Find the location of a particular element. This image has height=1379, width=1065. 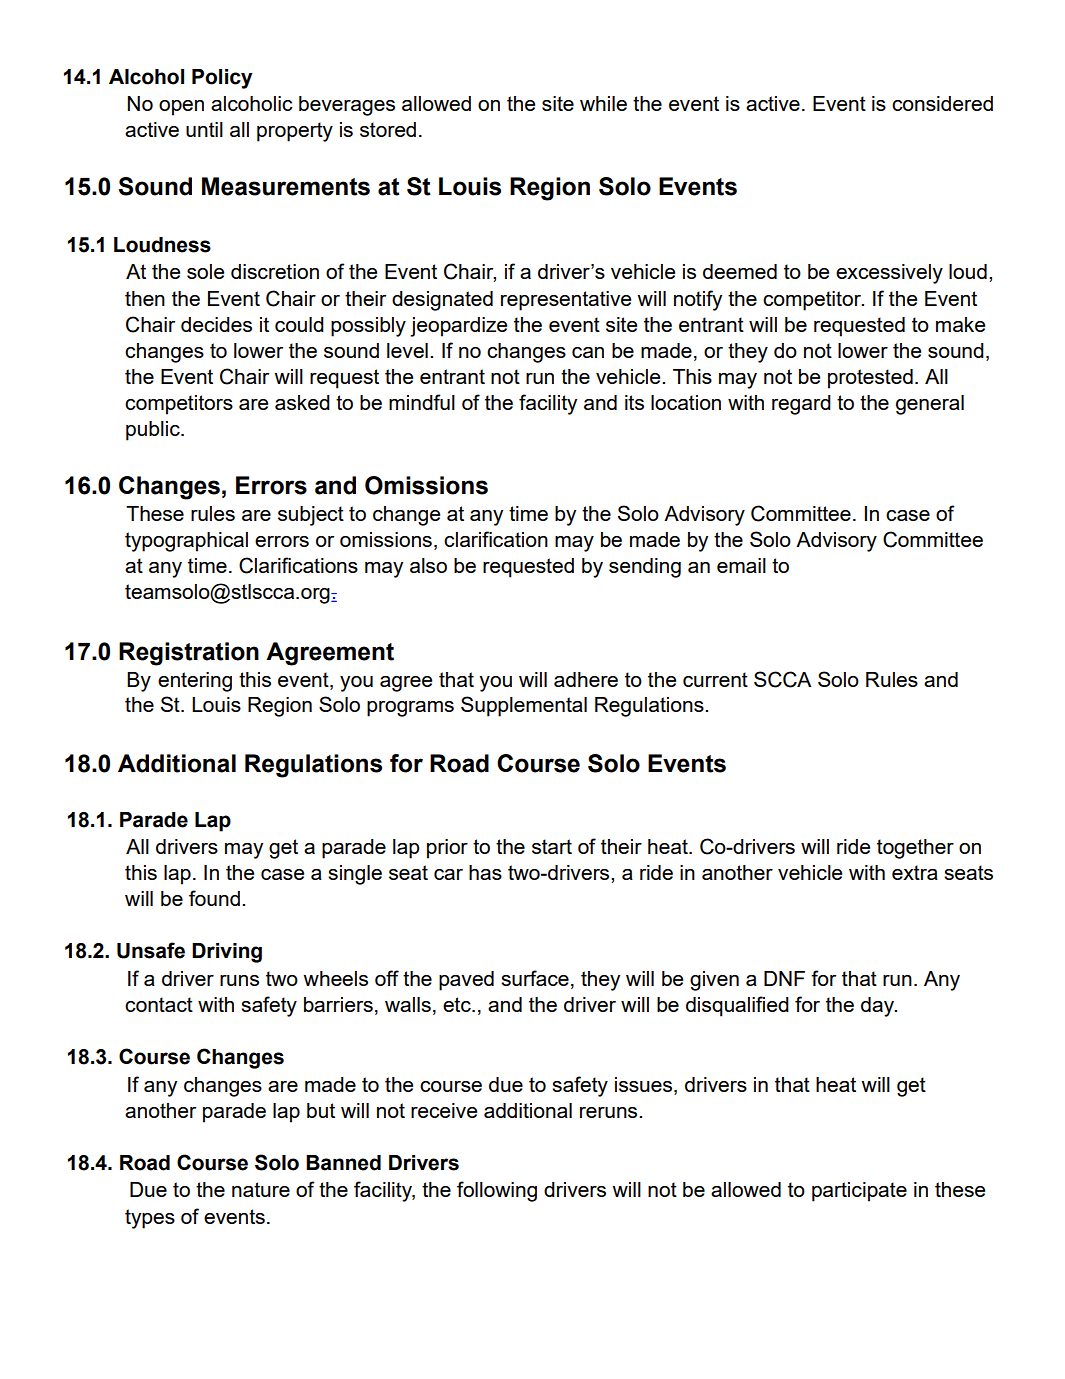

together is located at coordinates (915, 849).
